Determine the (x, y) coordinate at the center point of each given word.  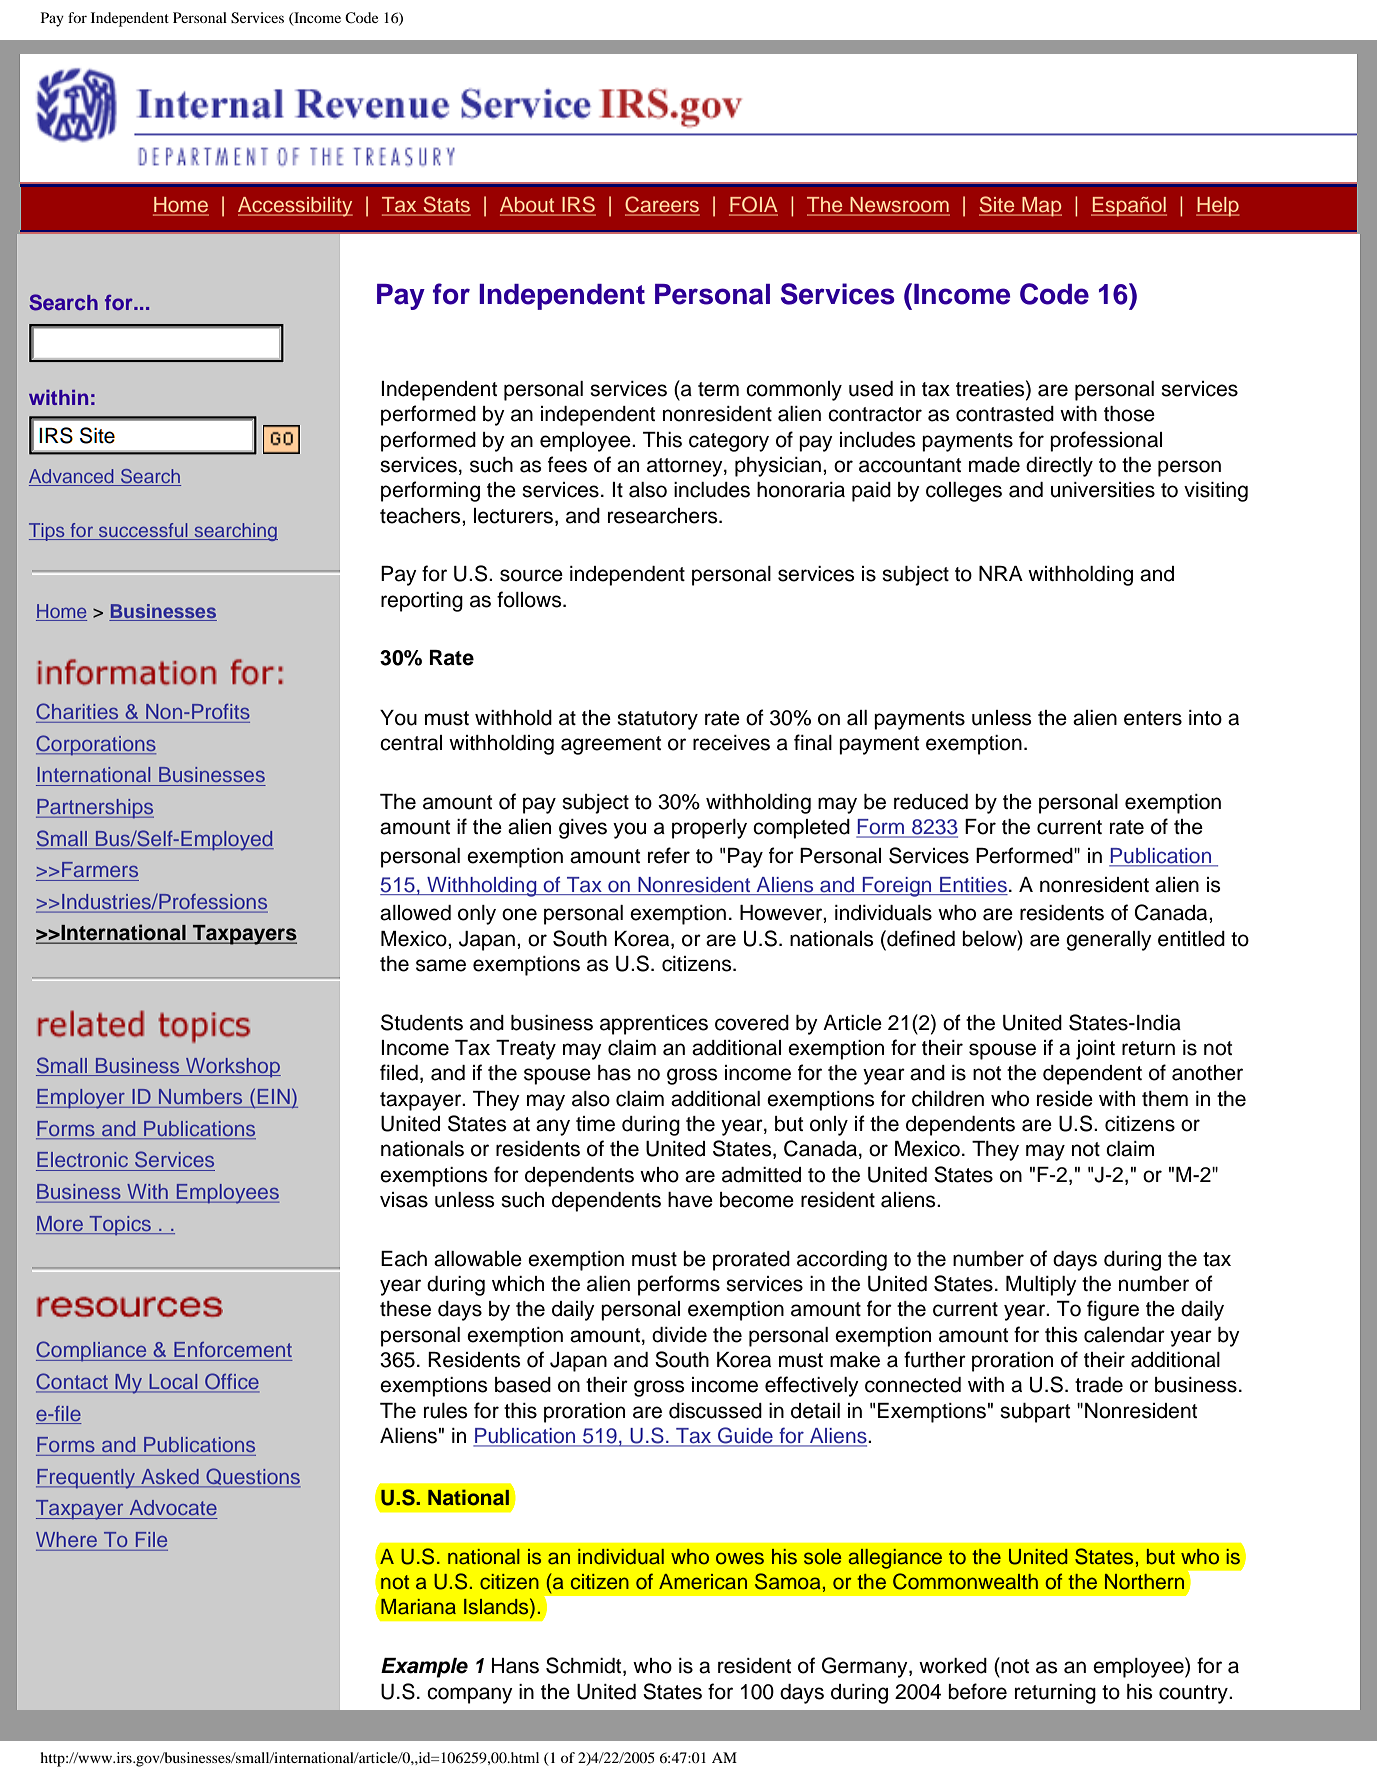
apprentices (654, 1025)
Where (66, 1539)
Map (1041, 207)
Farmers (100, 869)
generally (1109, 941)
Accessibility (295, 207)
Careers (662, 205)
